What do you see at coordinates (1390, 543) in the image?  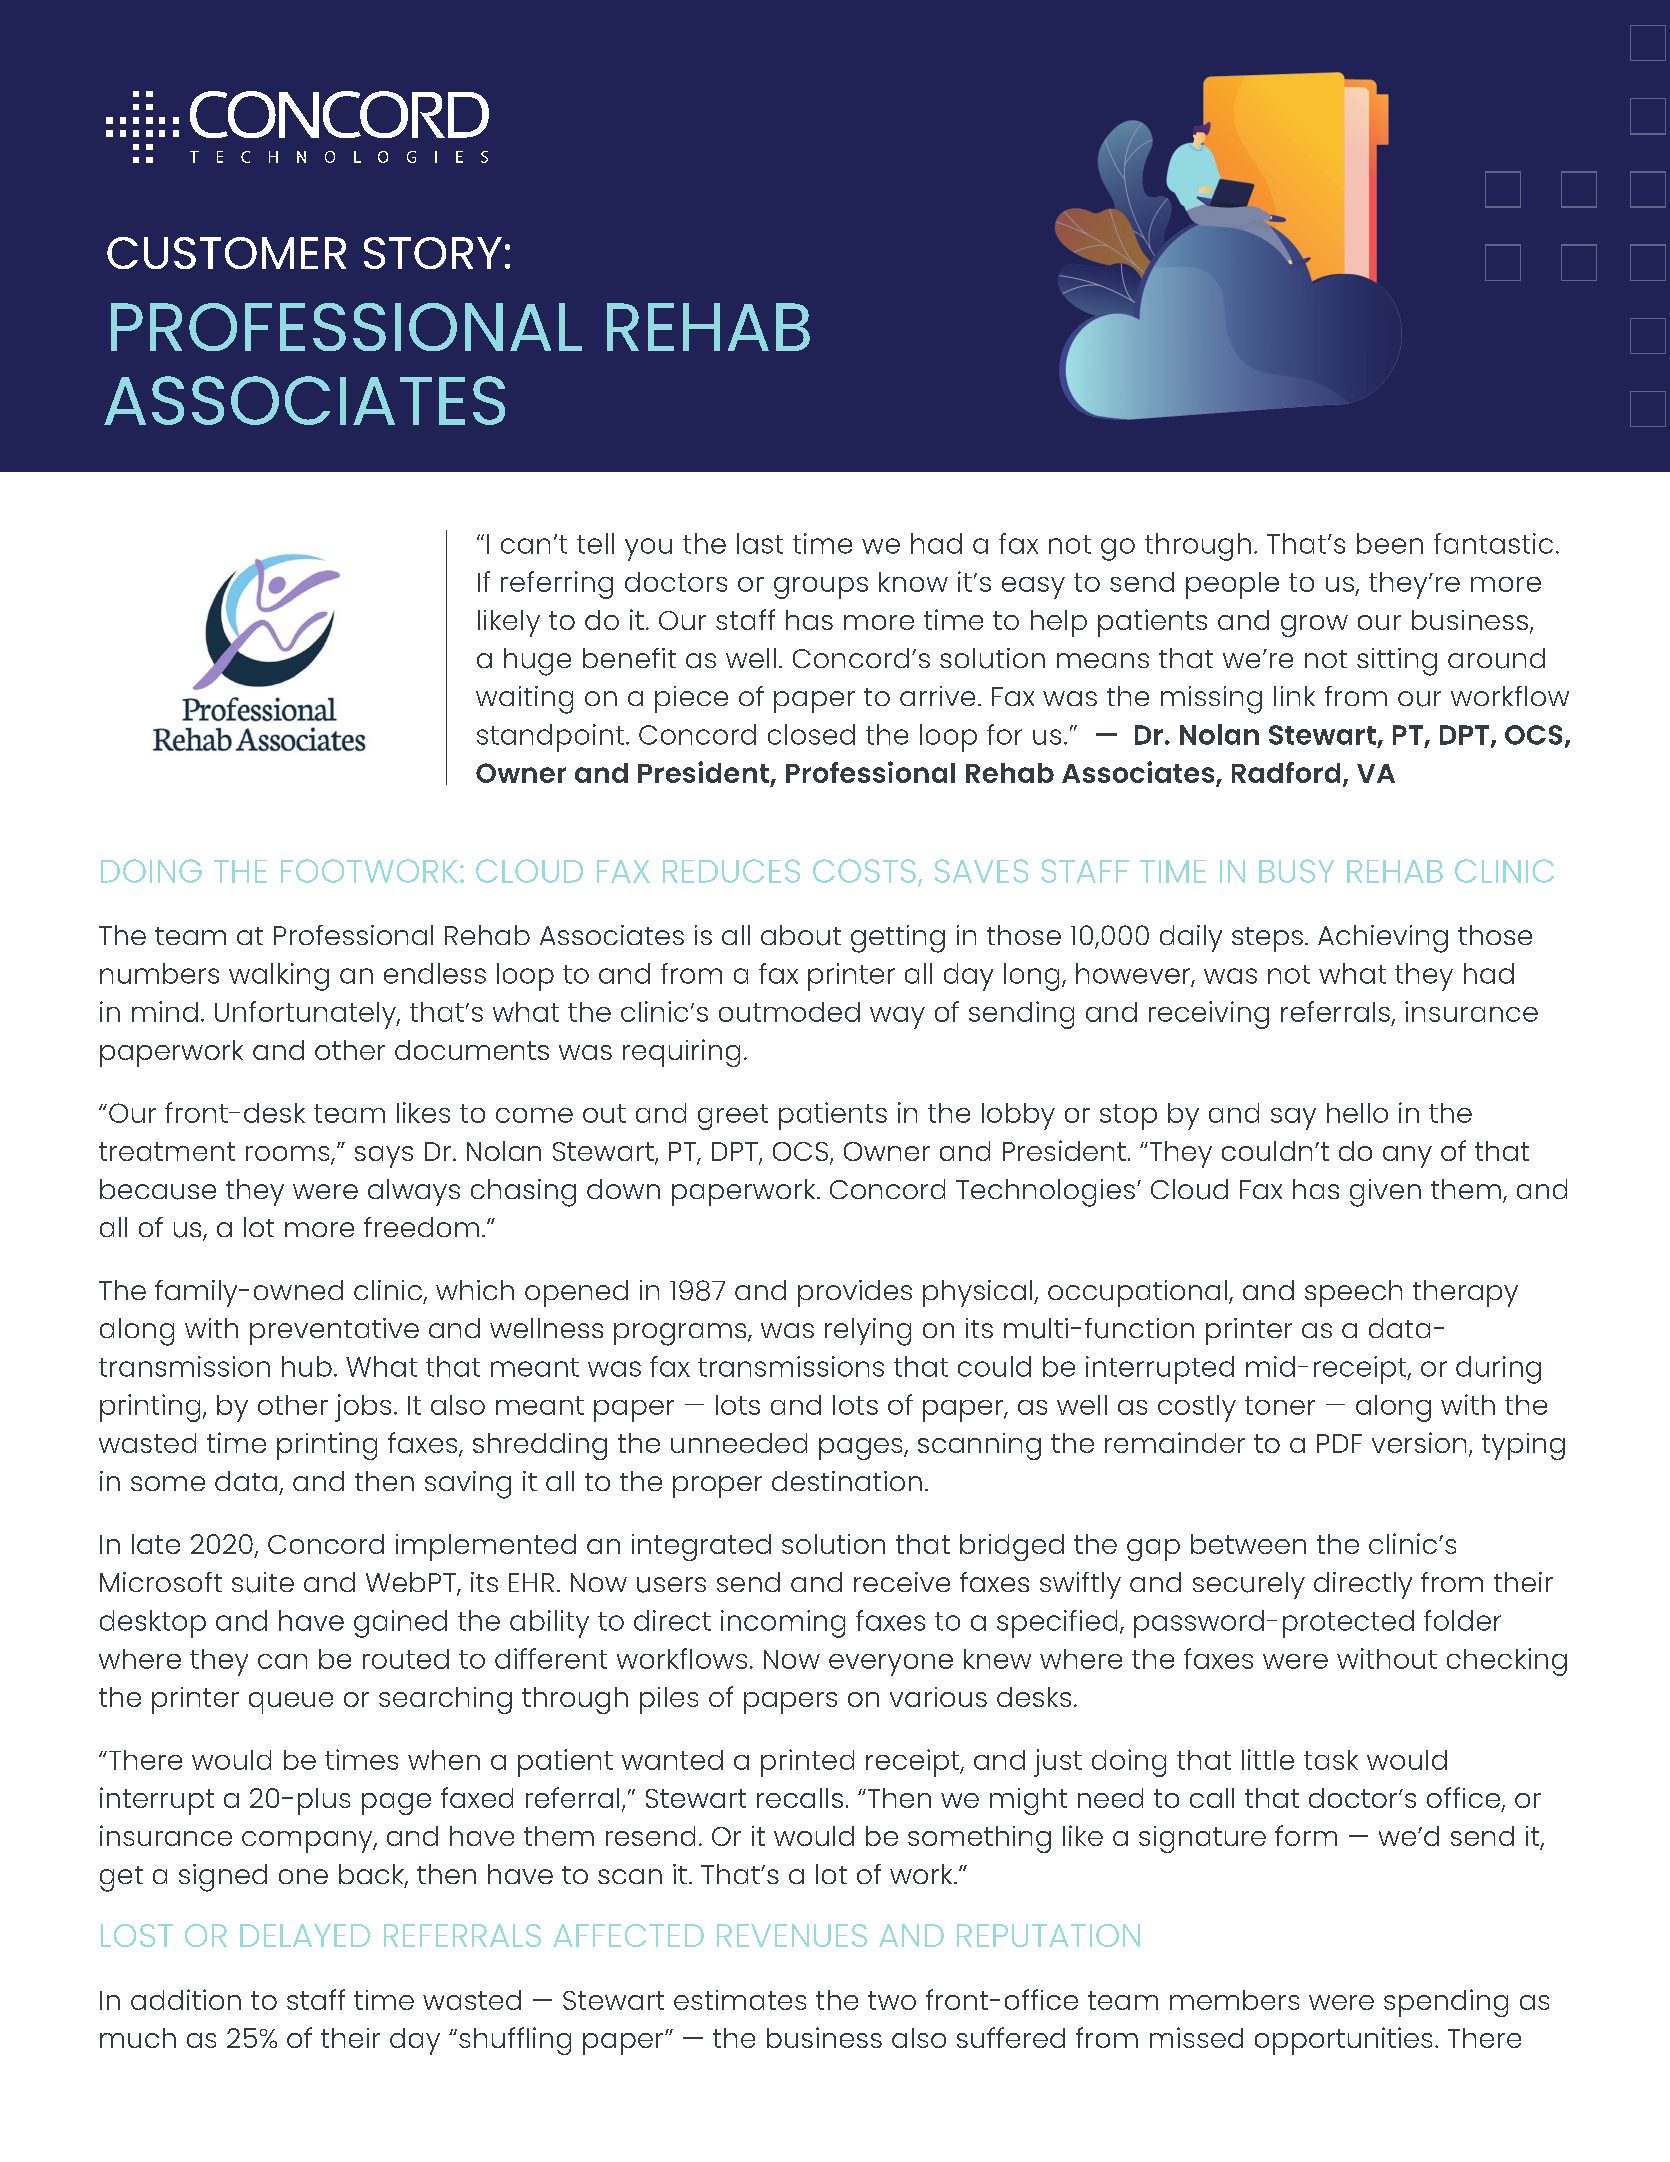 I see `been` at bounding box center [1390, 543].
